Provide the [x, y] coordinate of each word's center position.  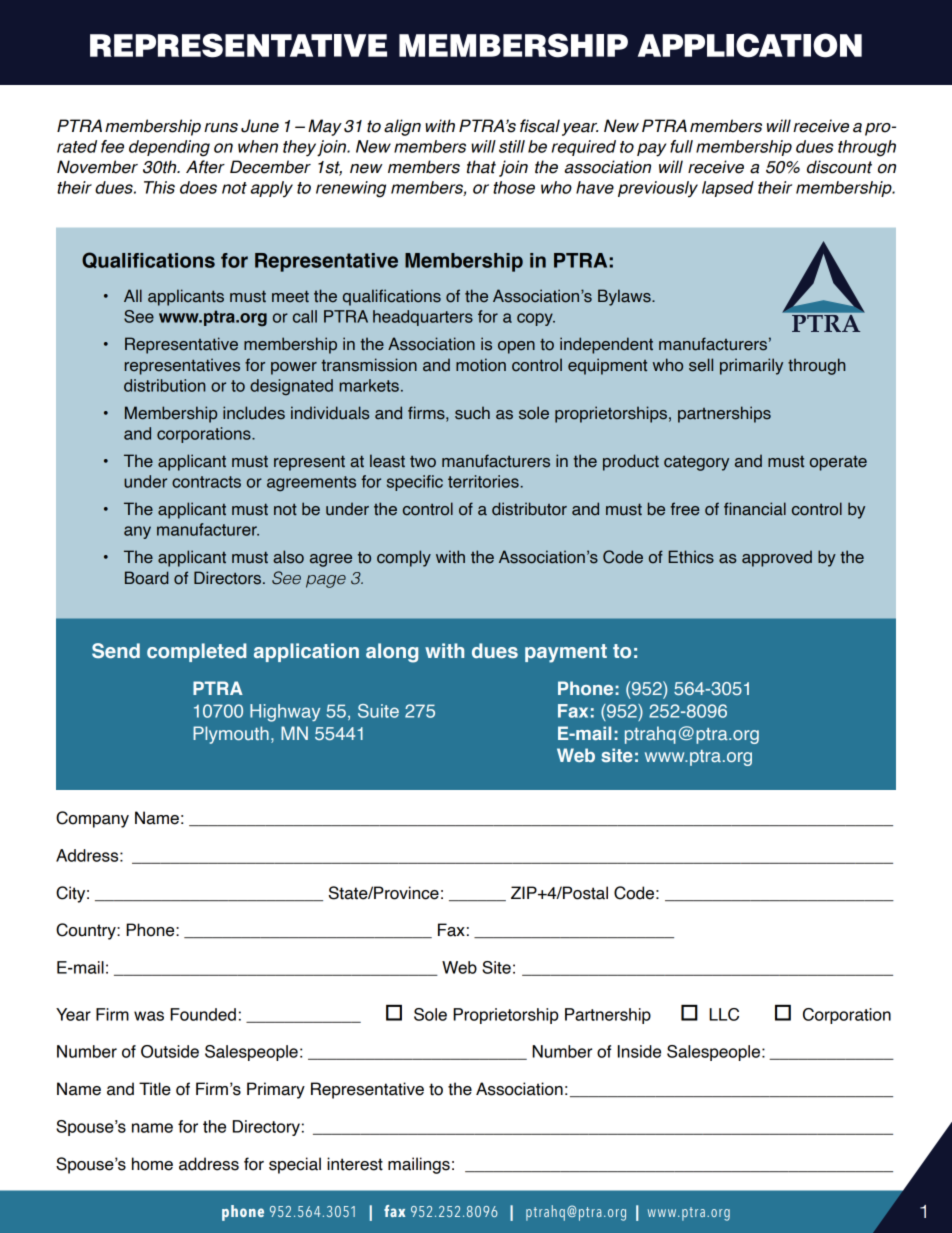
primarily [751, 366]
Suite [378, 711]
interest [355, 1164]
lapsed [728, 189]
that [481, 167]
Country [87, 931]
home [152, 1164]
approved [777, 558]
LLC [724, 1014]
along [392, 653]
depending [169, 148]
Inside [639, 1051]
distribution [164, 385]
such [472, 413]
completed [197, 652]
